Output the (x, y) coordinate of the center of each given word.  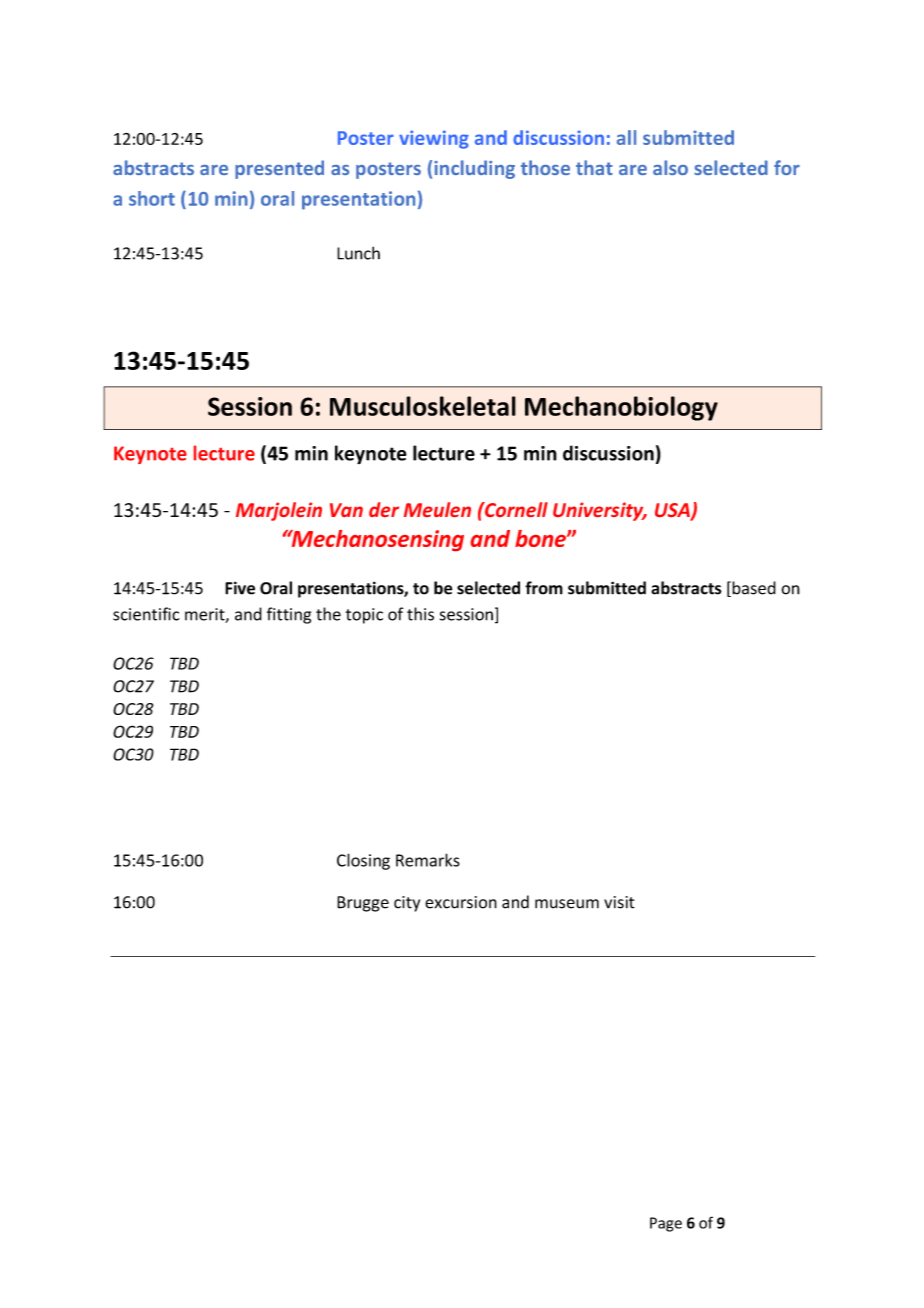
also (670, 167)
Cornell (515, 509)
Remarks (428, 860)
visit (619, 902)
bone (541, 538)
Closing (363, 861)
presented (279, 169)
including (474, 169)
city (407, 904)
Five (240, 588)
